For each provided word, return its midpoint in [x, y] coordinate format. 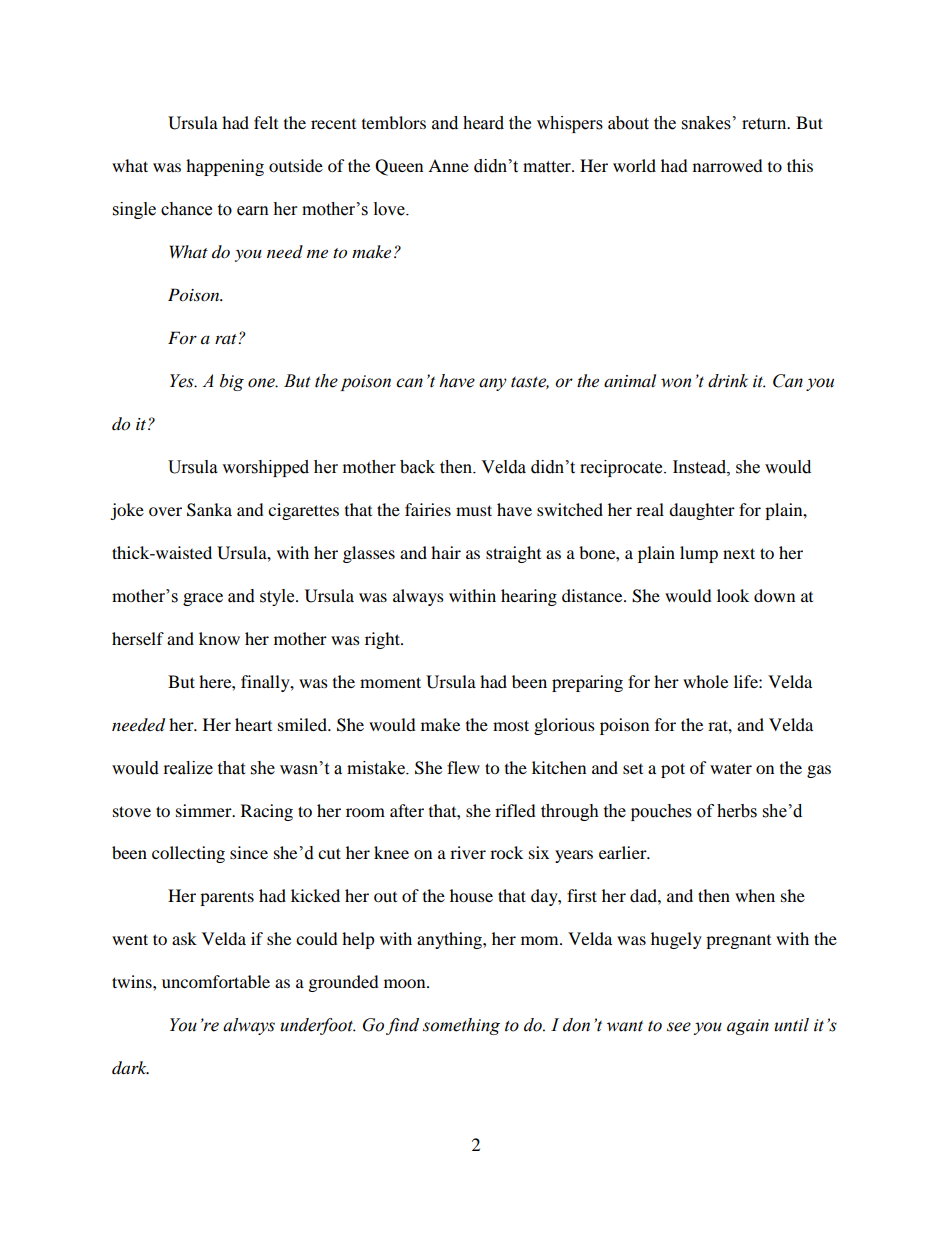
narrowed [728, 165]
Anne [448, 165]
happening [225, 167]
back [417, 467]
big [232, 382]
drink [728, 381]
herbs [737, 811]
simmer [205, 810]
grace [203, 599]
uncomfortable [216, 981]
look [733, 595]
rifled [515, 810]
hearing [529, 597]
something [461, 1026]
